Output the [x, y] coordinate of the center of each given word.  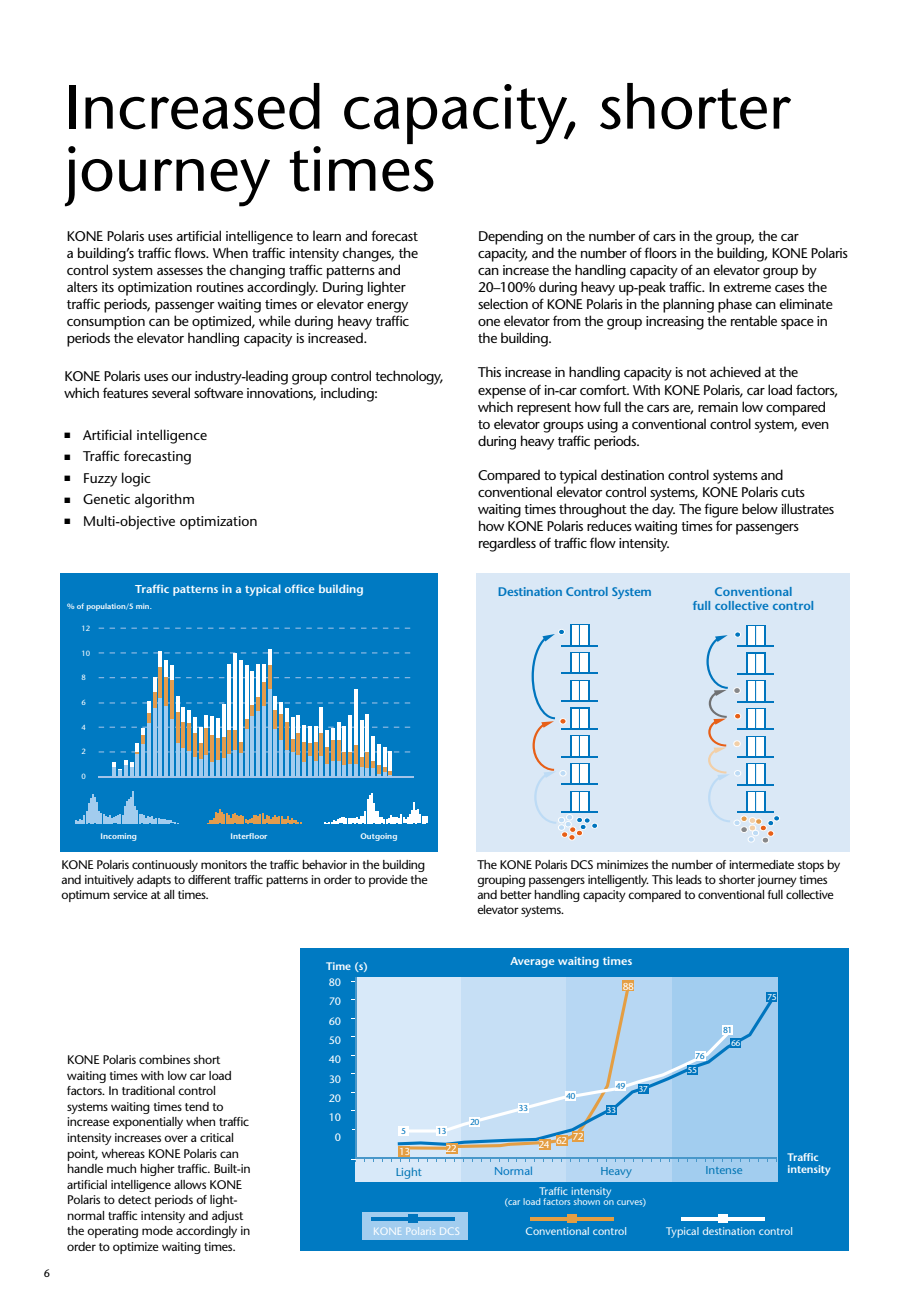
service [130, 894]
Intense [724, 1170]
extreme [747, 287]
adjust [227, 1217]
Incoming [118, 837]
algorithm [164, 500]
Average [532, 962]
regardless [507, 544]
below [760, 508]
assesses [180, 271]
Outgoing [379, 837]
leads [689, 879]
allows [190, 1184]
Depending [511, 237]
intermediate [761, 864]
